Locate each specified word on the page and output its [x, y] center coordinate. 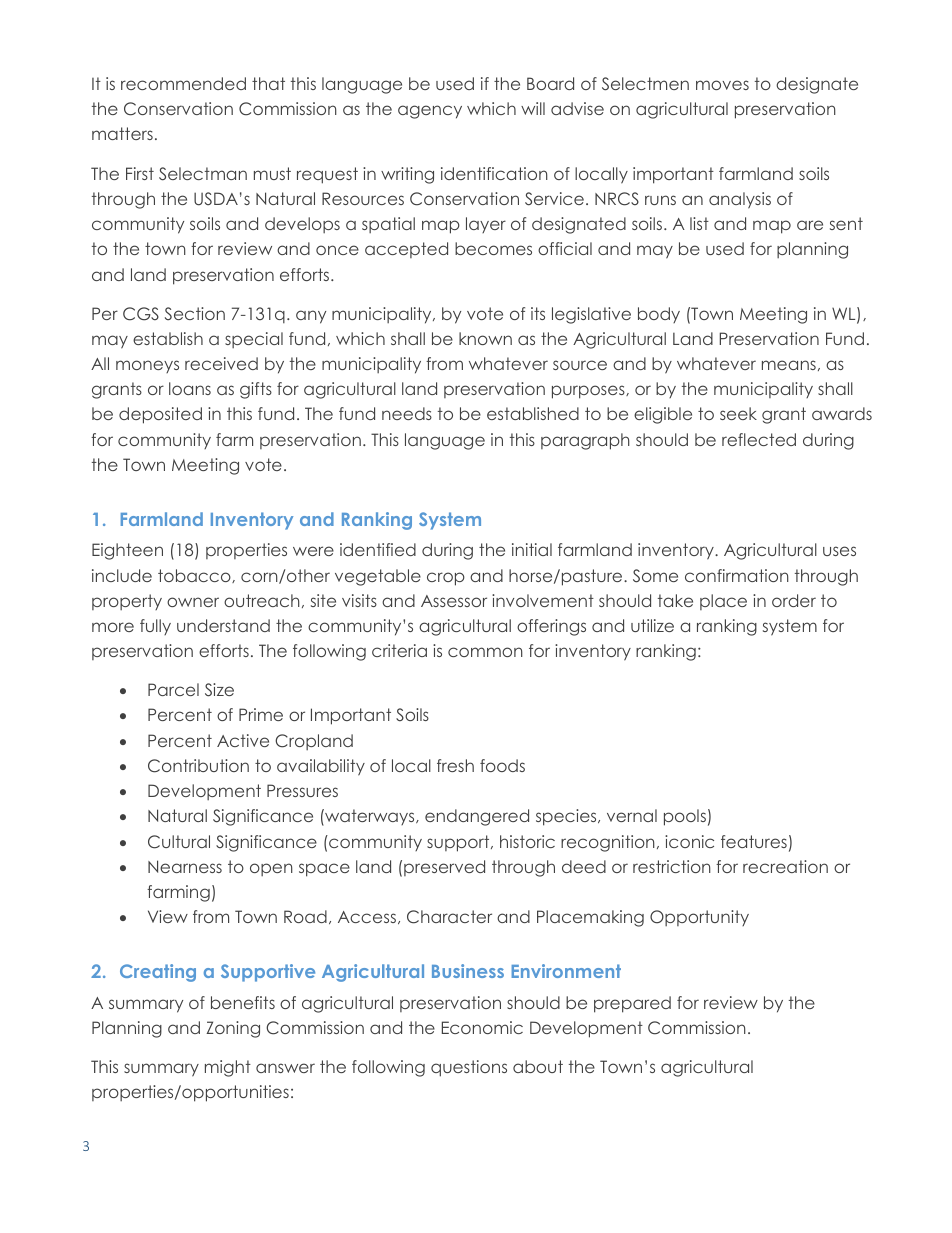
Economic [482, 1027]
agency [430, 112]
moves [722, 85]
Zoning [233, 1029]
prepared [632, 1004]
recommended [183, 83]
